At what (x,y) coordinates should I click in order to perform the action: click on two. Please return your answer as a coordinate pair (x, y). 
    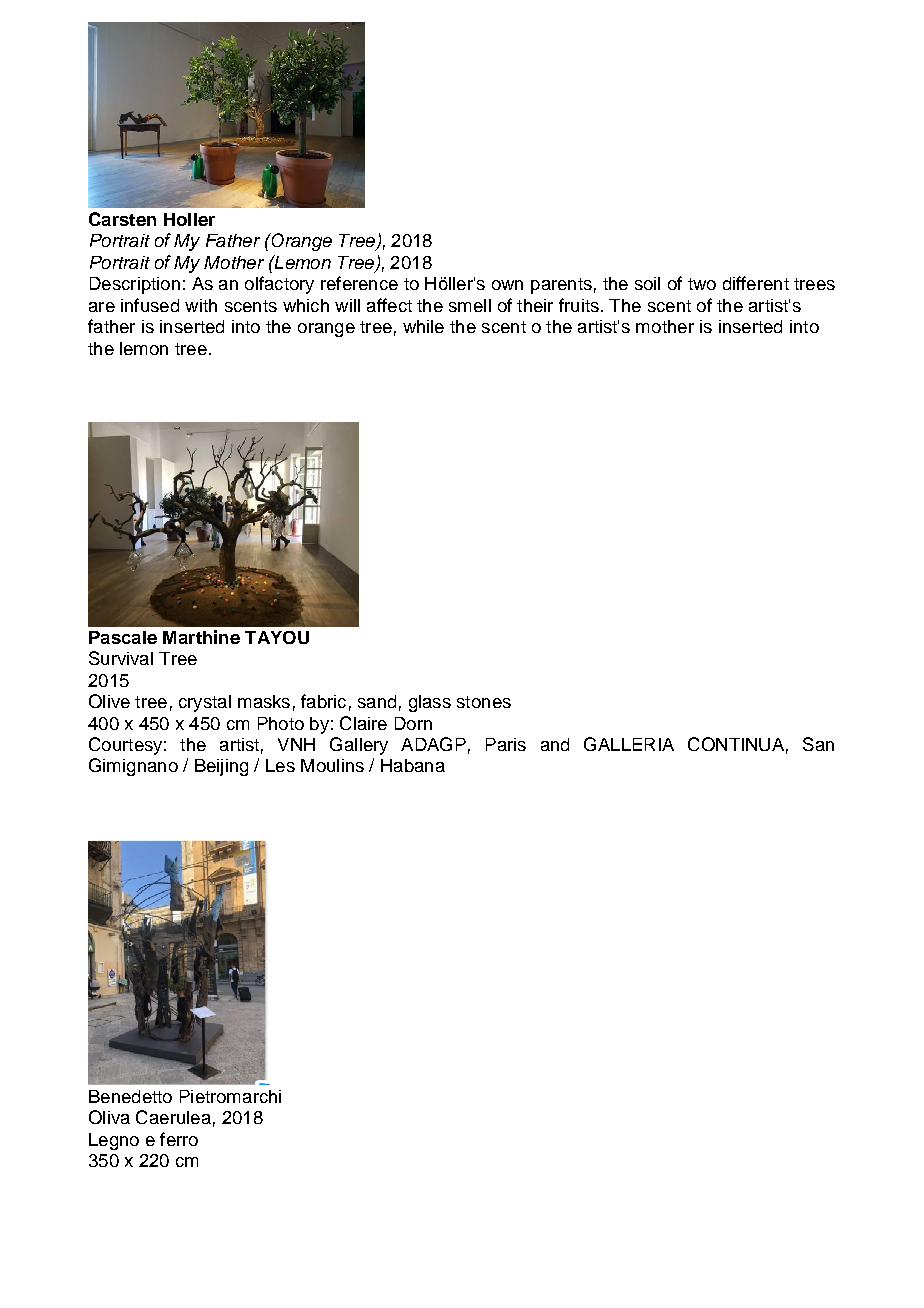
    Looking at the image, I should click on (702, 284).
